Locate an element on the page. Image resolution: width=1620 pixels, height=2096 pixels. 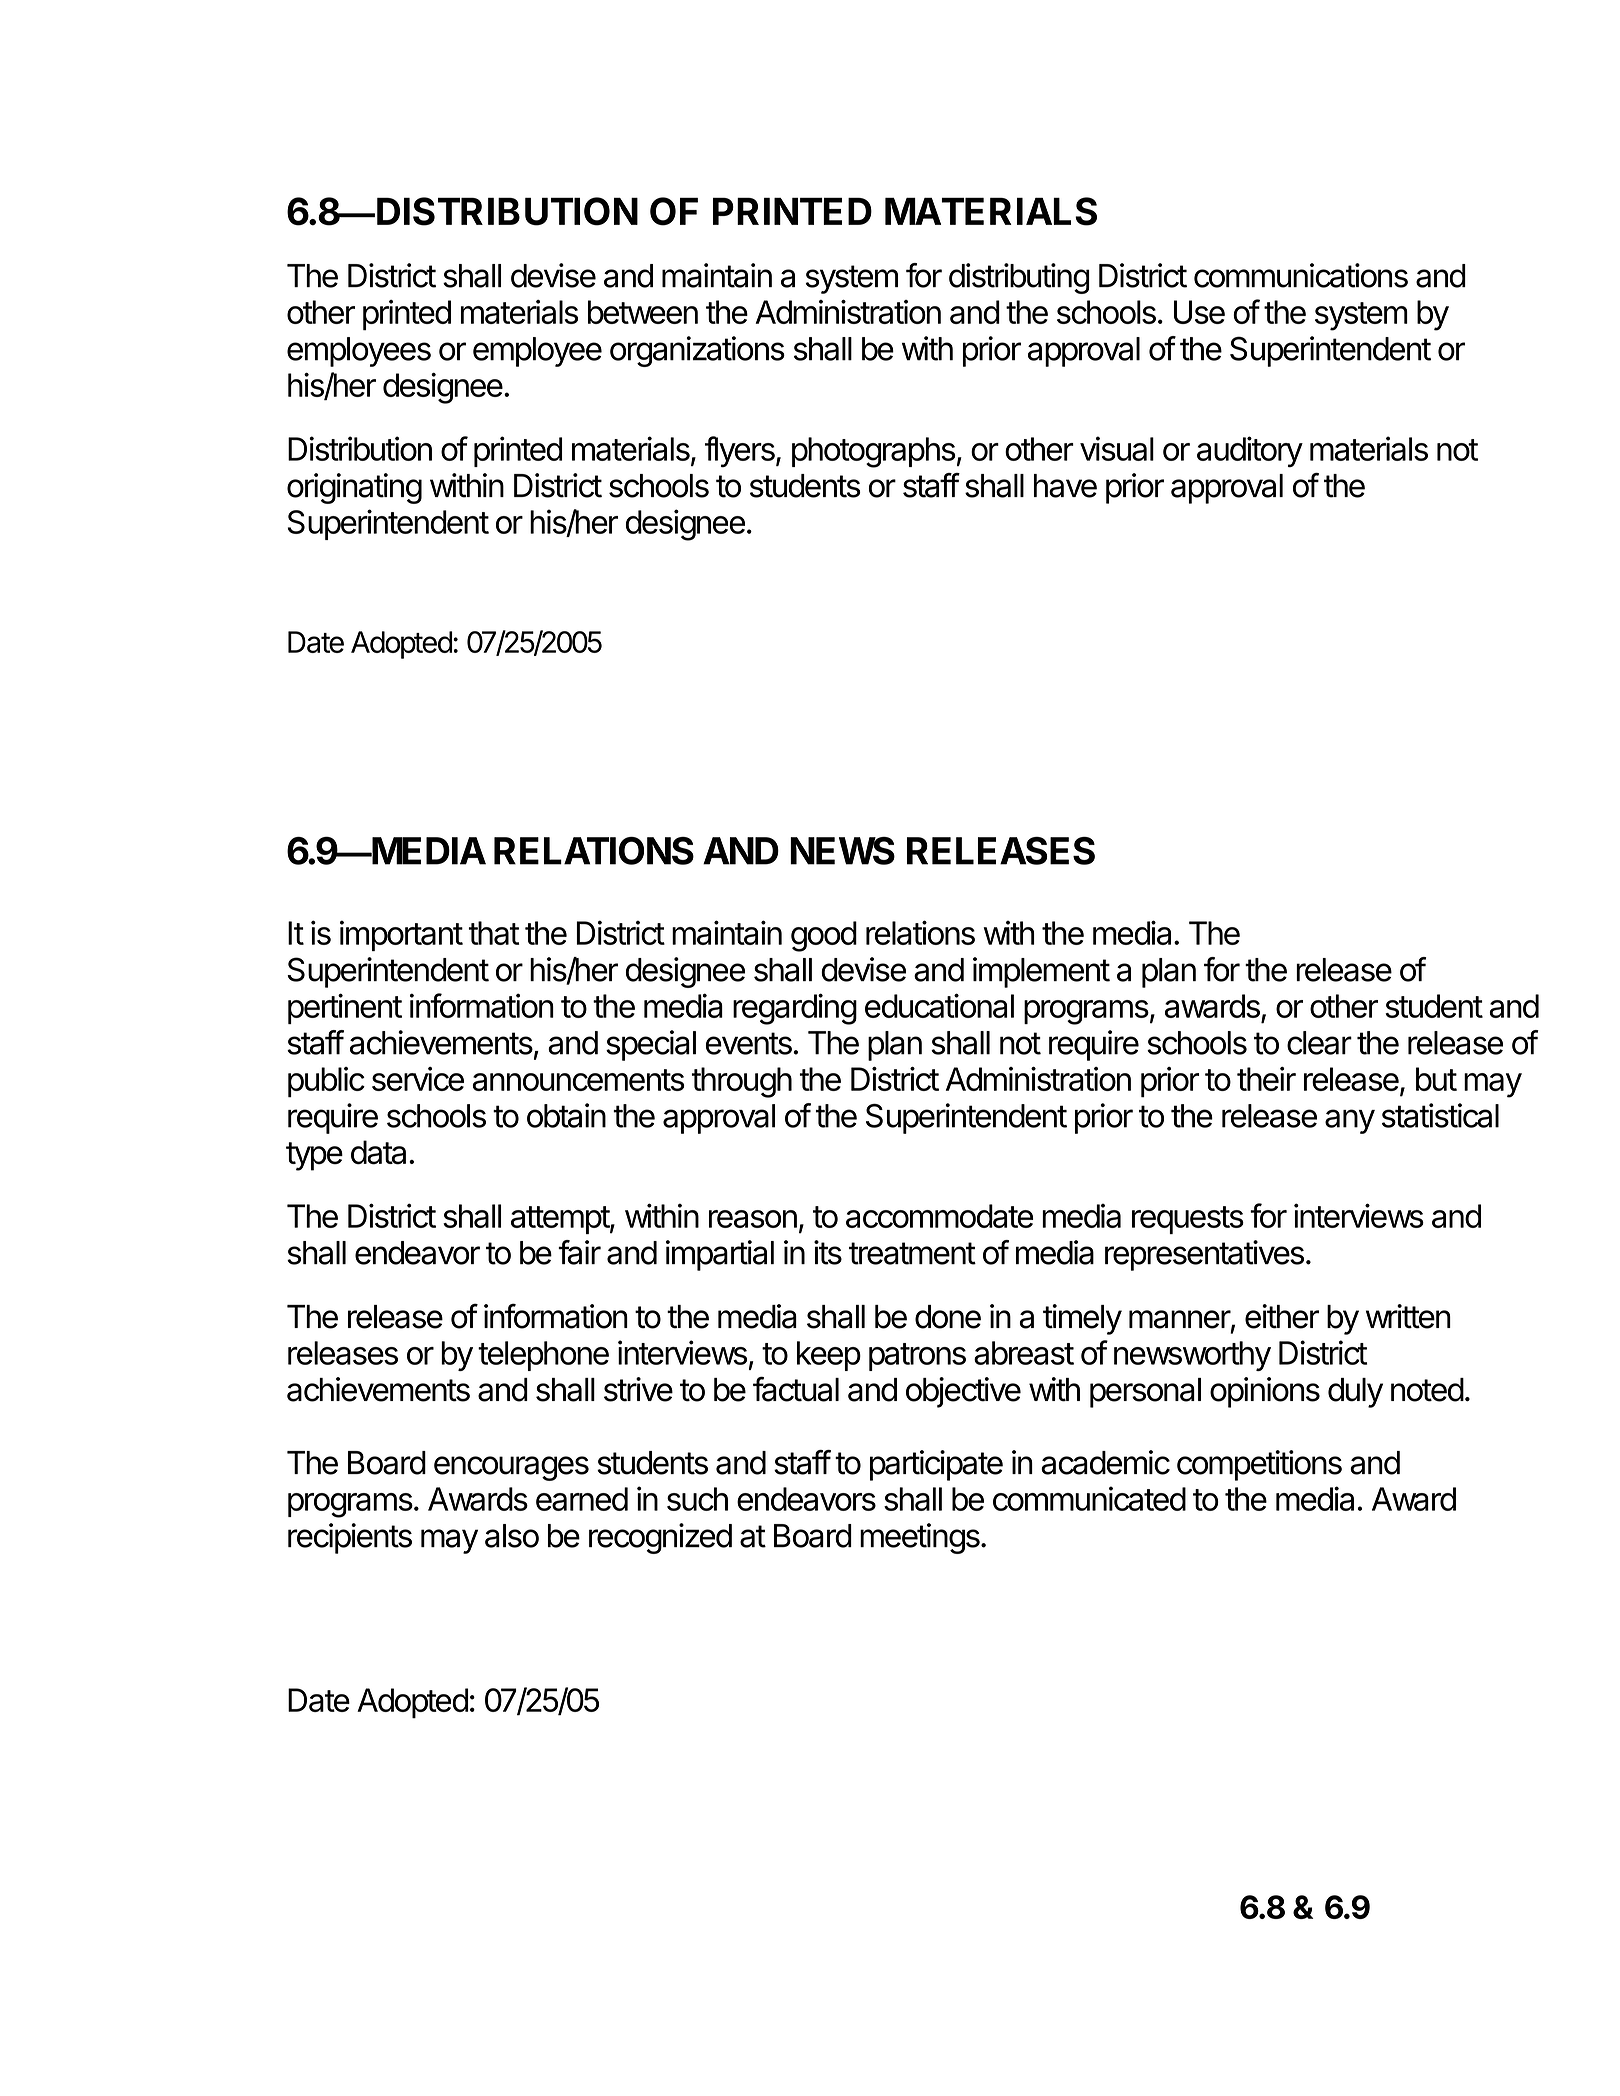
data is located at coordinates (380, 1152).
